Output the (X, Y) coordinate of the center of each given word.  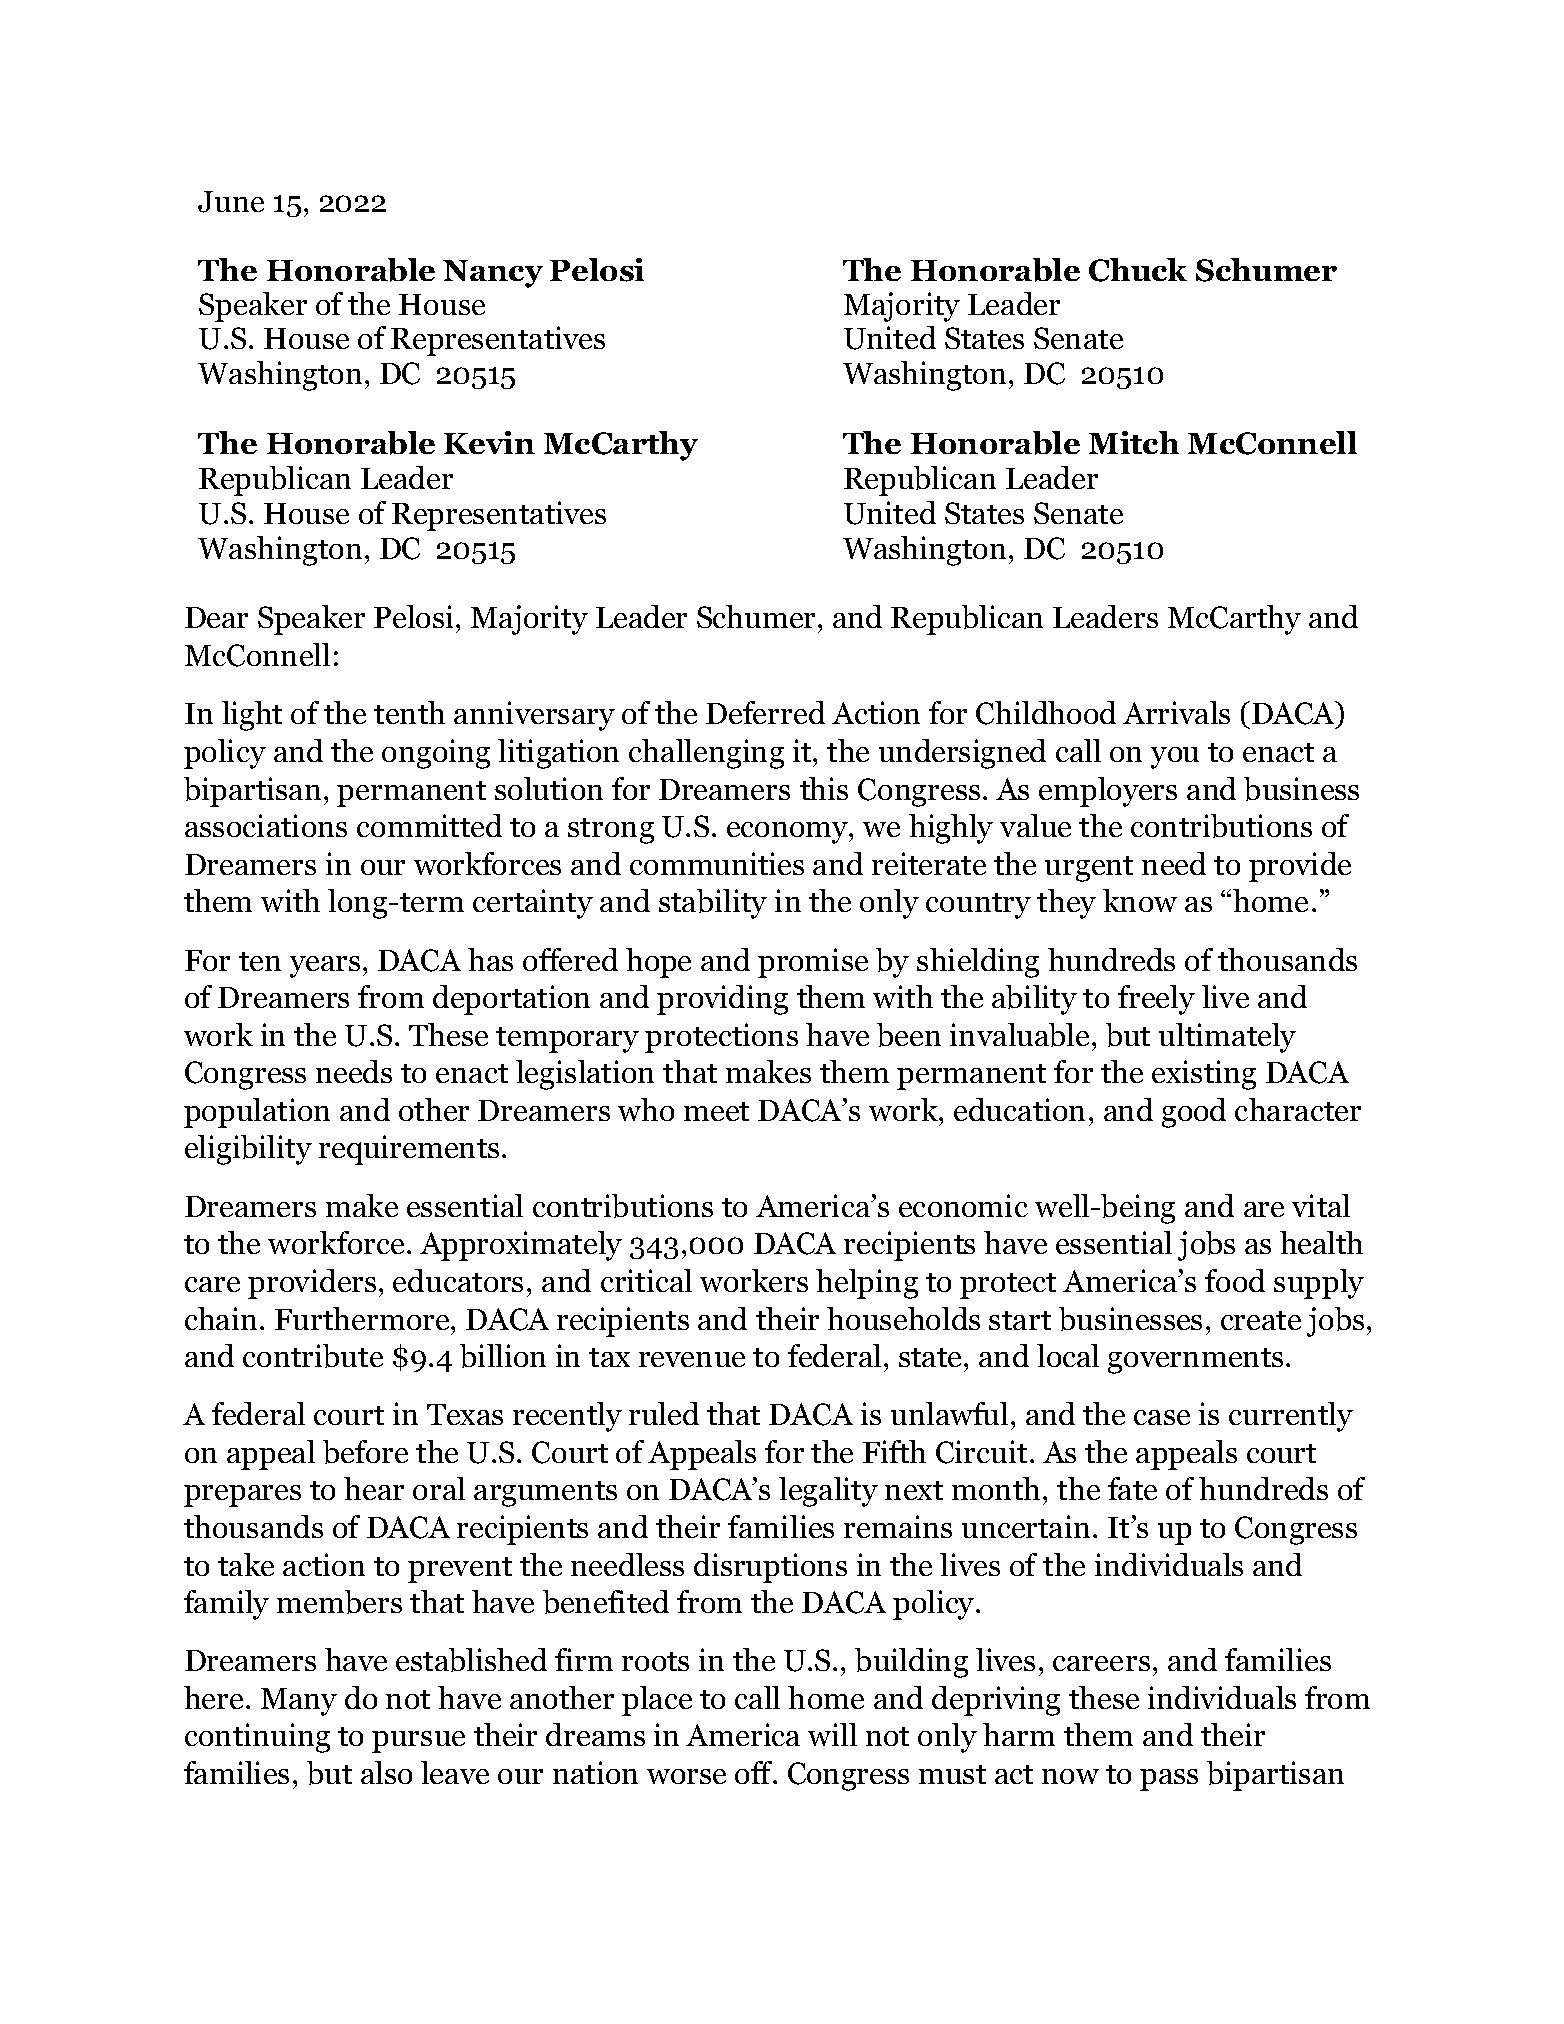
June (231, 202)
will (832, 1734)
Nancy (493, 274)
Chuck (1138, 270)
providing (722, 1000)
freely (1156, 1000)
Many (299, 1702)
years (325, 967)
